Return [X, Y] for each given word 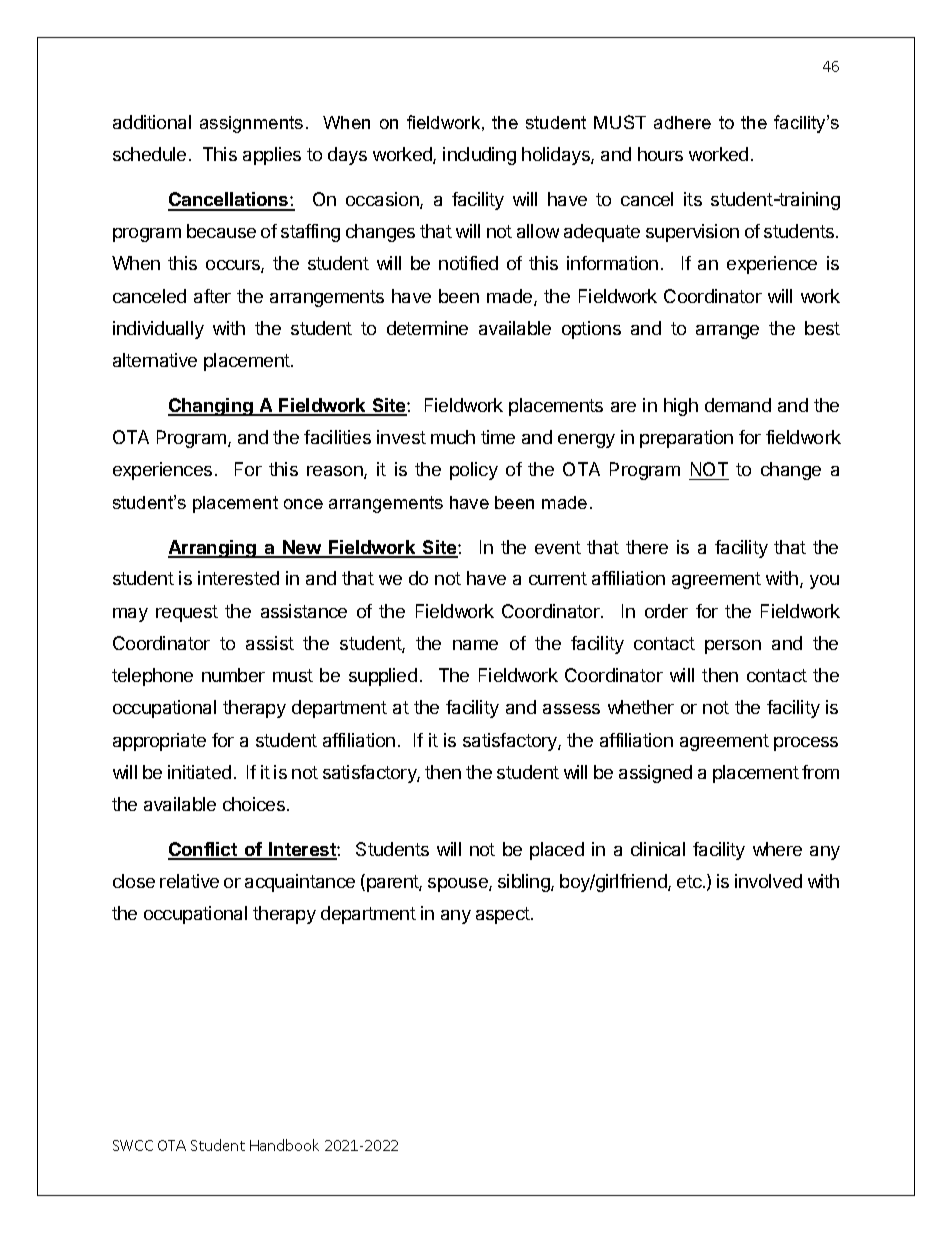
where [777, 849]
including [479, 156]
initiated [199, 772]
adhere [682, 122]
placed [557, 851]
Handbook [284, 1145]
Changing [211, 407]
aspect [504, 915]
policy [474, 471]
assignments [251, 124]
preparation [686, 439]
